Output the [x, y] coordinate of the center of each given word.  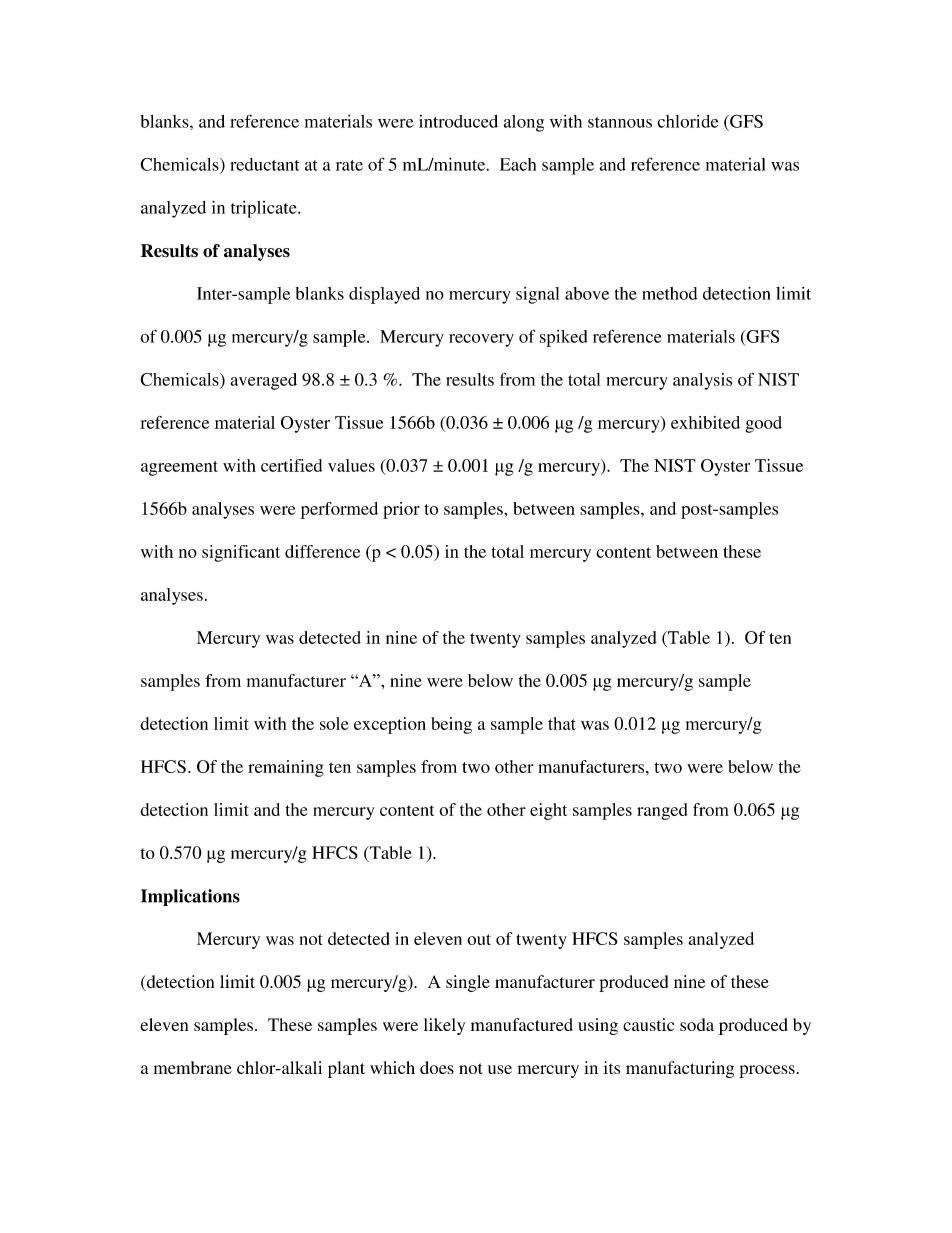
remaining [286, 768]
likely [444, 1026]
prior [401, 510]
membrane [193, 1067]
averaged [263, 381]
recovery [481, 340]
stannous [620, 122]
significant [241, 553]
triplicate [265, 209]
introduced [458, 121]
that [562, 723]
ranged [662, 811]
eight [548, 811]
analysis [702, 381]
